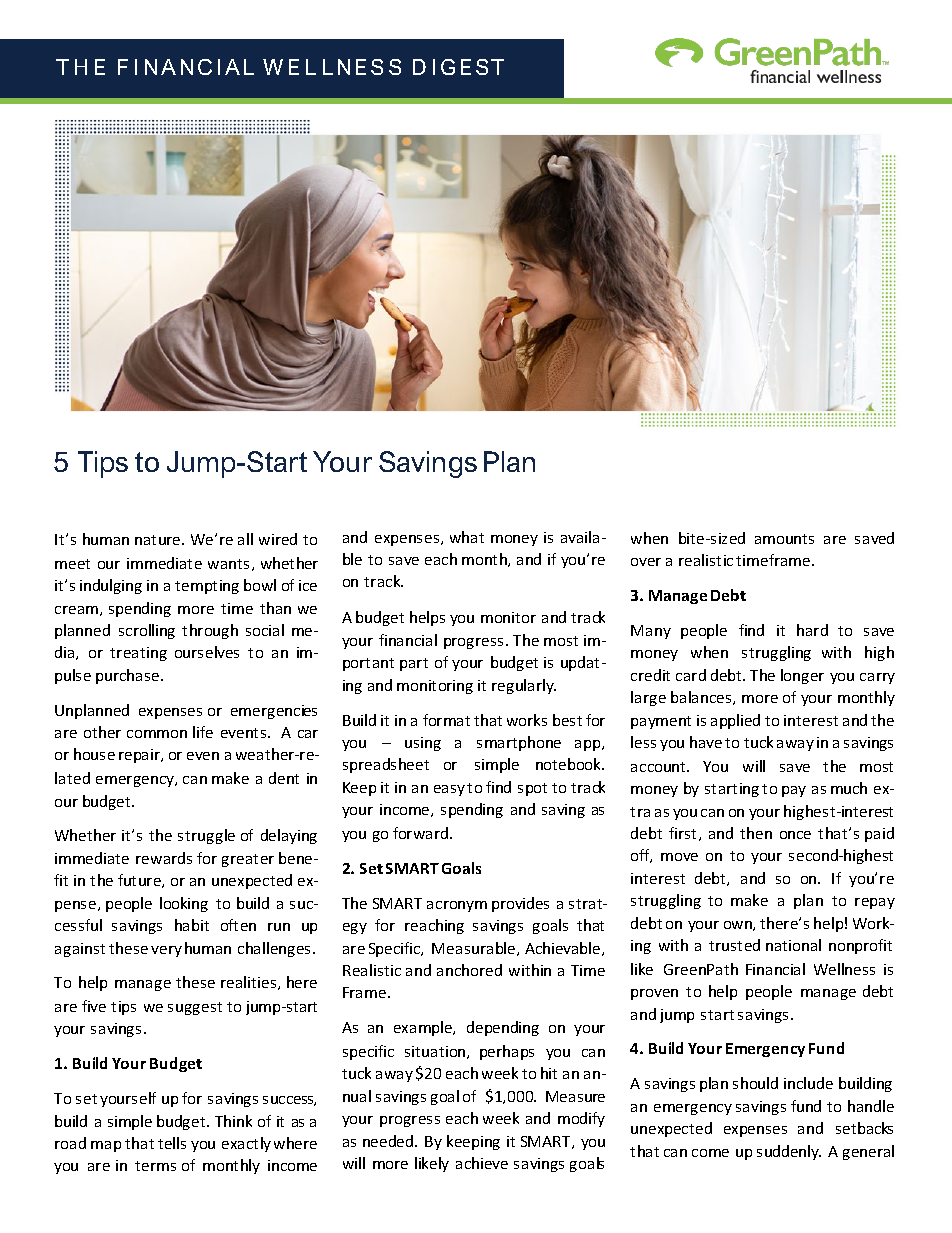  I want to click on achieve, so click(482, 1163).
